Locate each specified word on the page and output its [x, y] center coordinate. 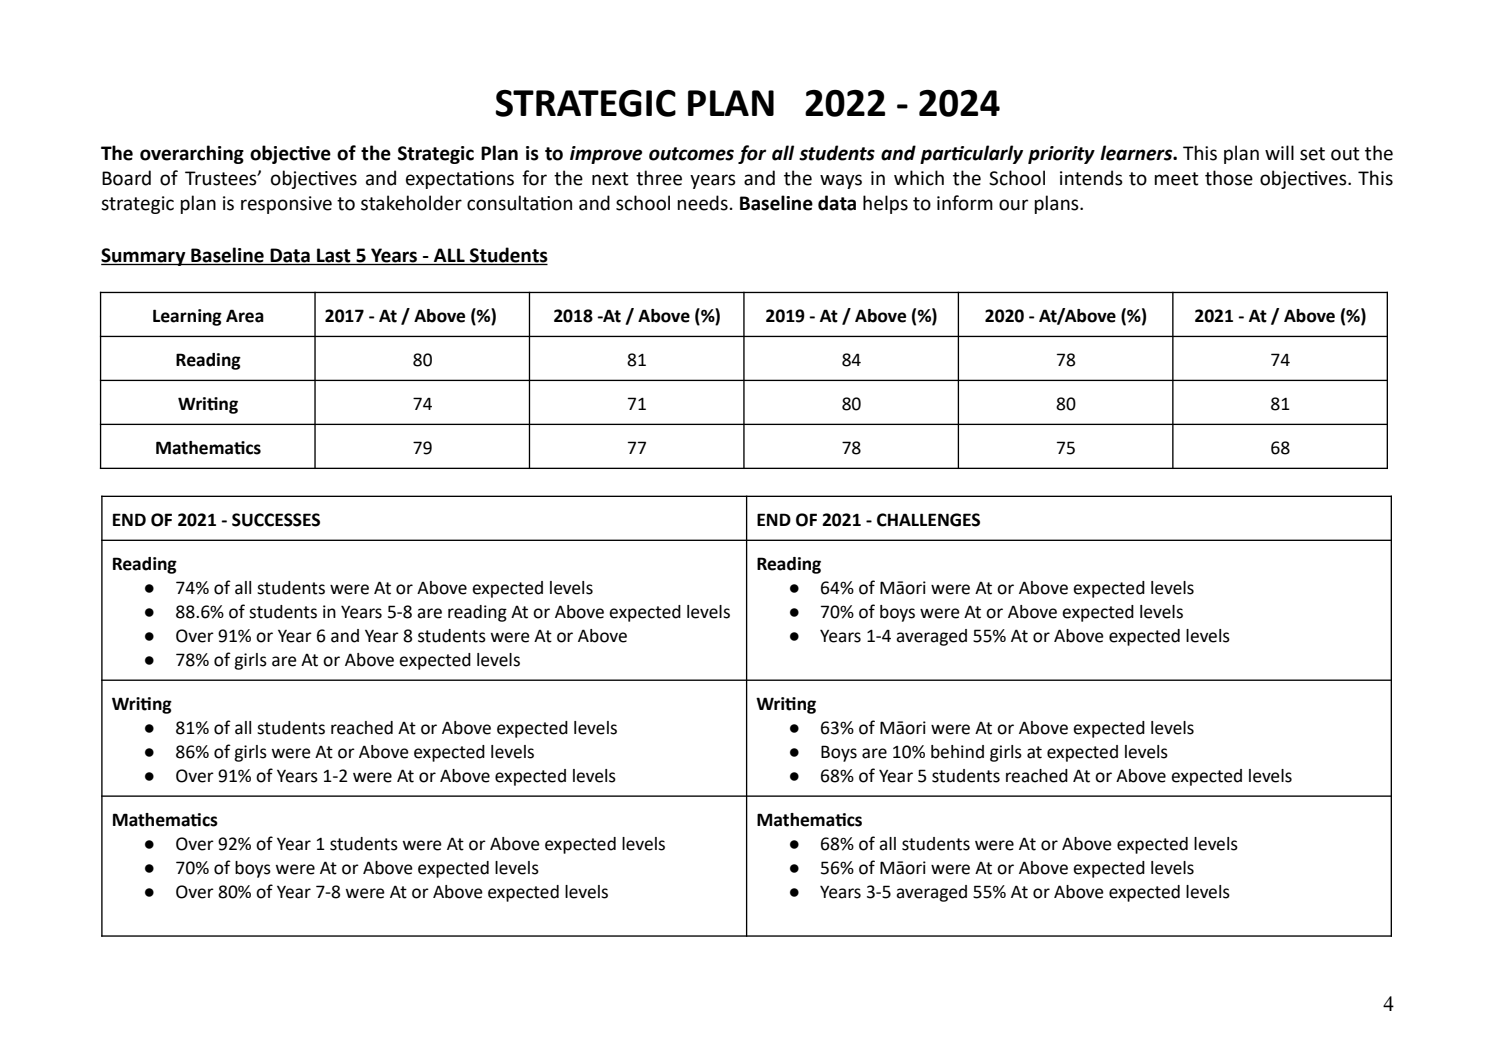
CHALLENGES [928, 520]
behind [957, 752]
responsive [286, 205]
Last [334, 256]
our [1013, 205]
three [659, 178]
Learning [187, 317]
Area [245, 316]
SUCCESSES [276, 520]
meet [1176, 179]
